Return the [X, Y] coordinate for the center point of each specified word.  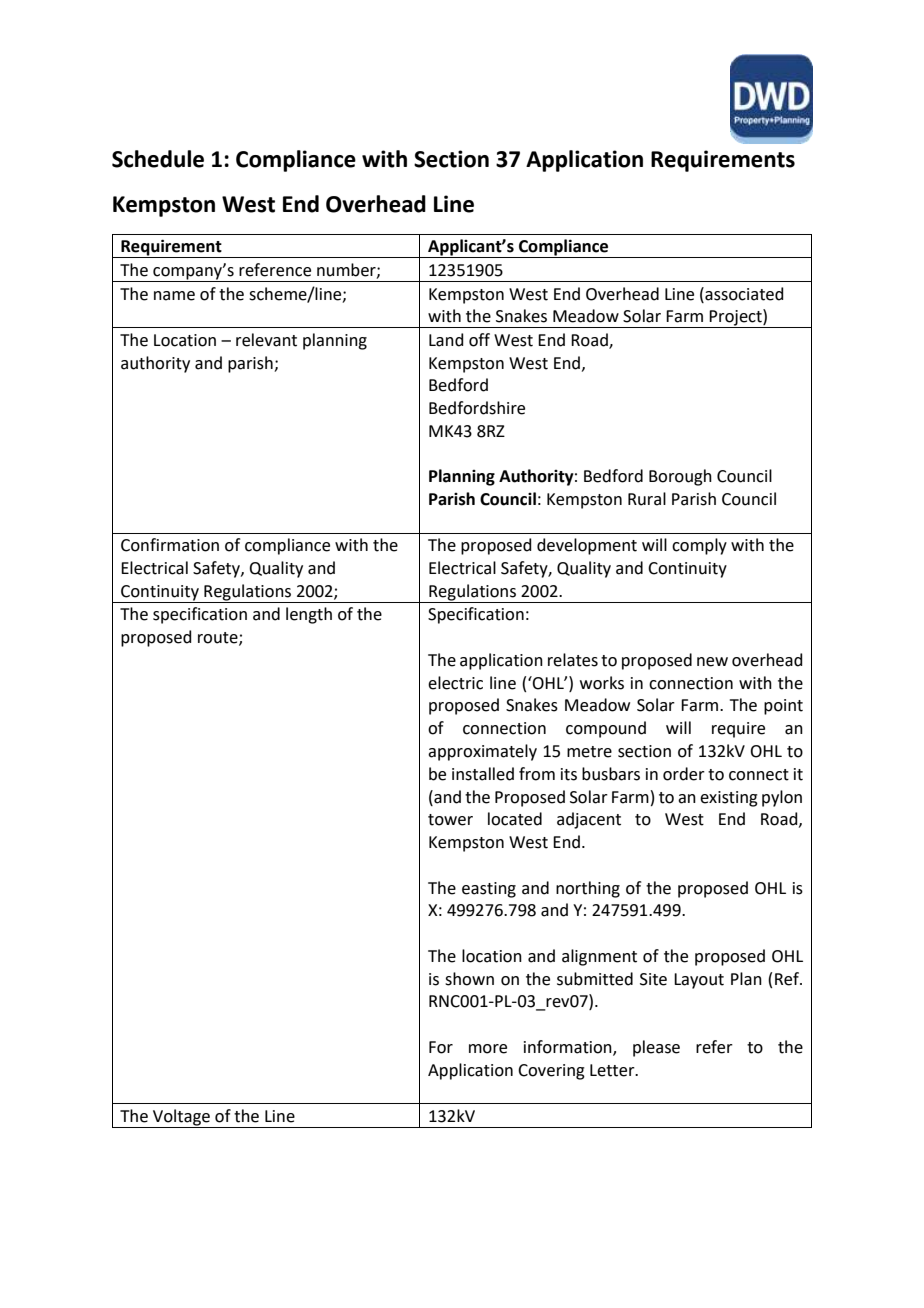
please [656, 1048]
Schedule [158, 159]
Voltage [181, 1118]
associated [743, 294]
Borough [680, 477]
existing [729, 799]
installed [483, 774]
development [587, 546]
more [488, 1049]
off [479, 340]
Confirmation [170, 545]
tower [450, 820]
